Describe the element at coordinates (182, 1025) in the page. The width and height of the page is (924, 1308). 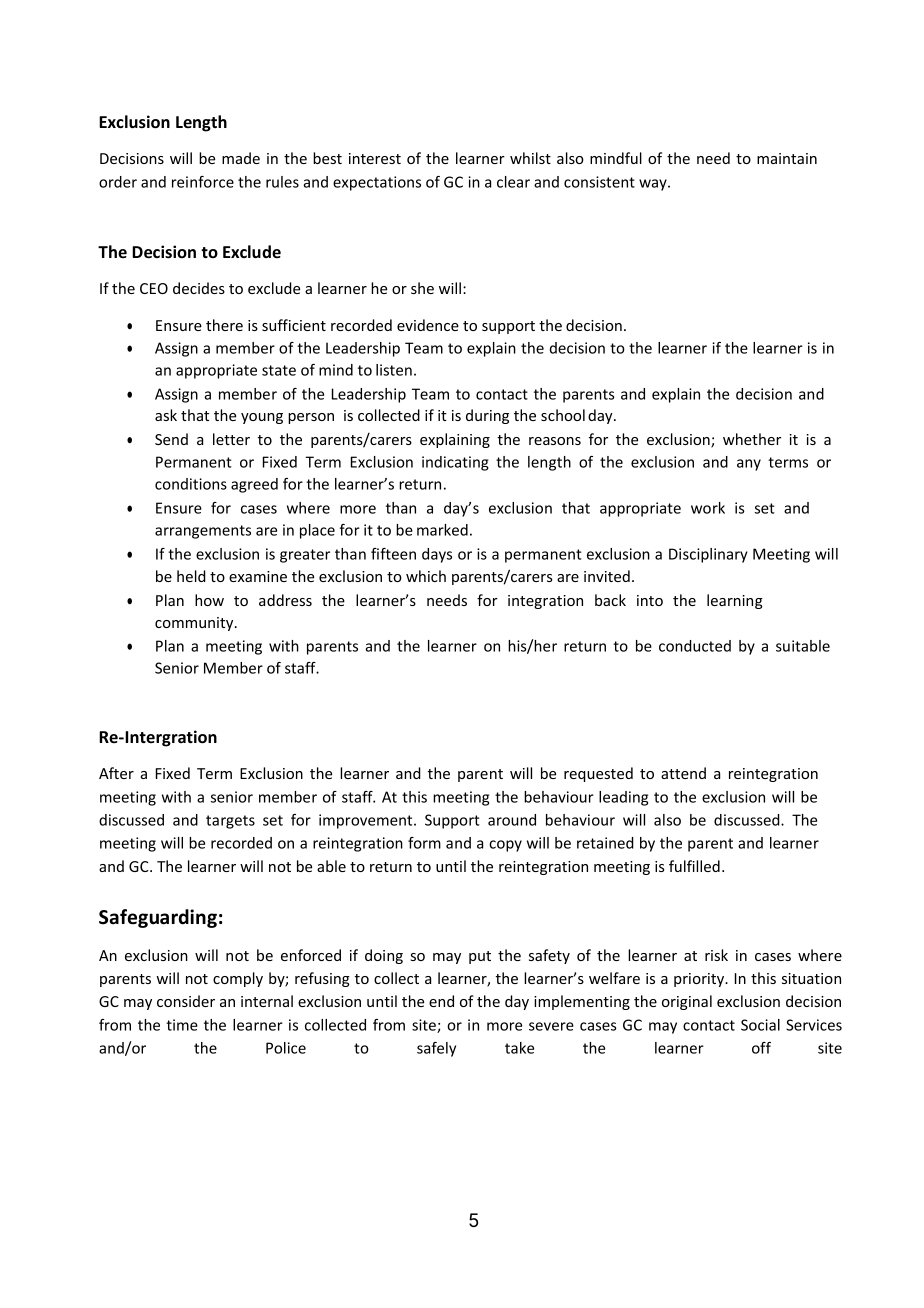
I see `time` at that location.
